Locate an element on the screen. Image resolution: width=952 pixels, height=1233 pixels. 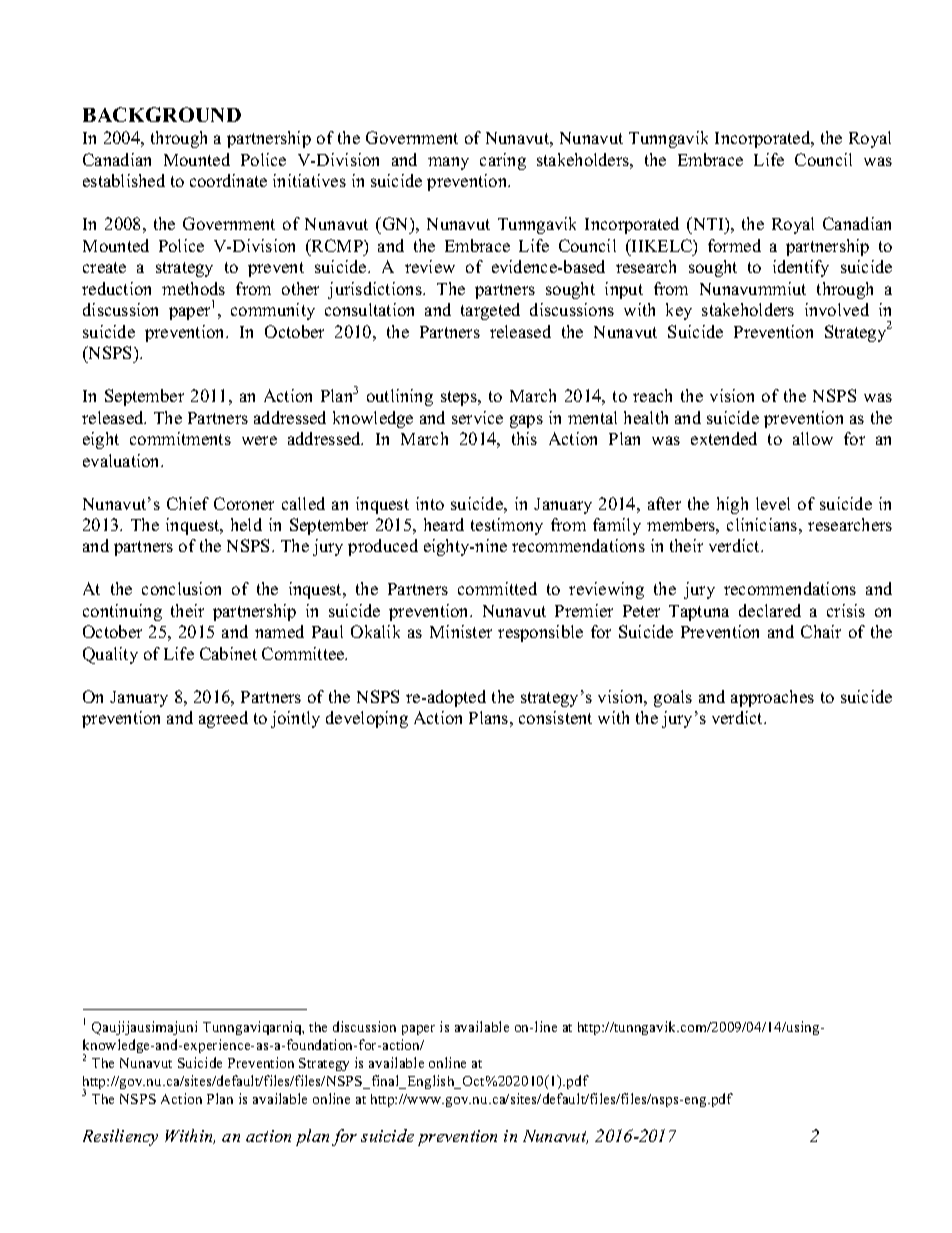
approaches is located at coordinates (772, 698).
